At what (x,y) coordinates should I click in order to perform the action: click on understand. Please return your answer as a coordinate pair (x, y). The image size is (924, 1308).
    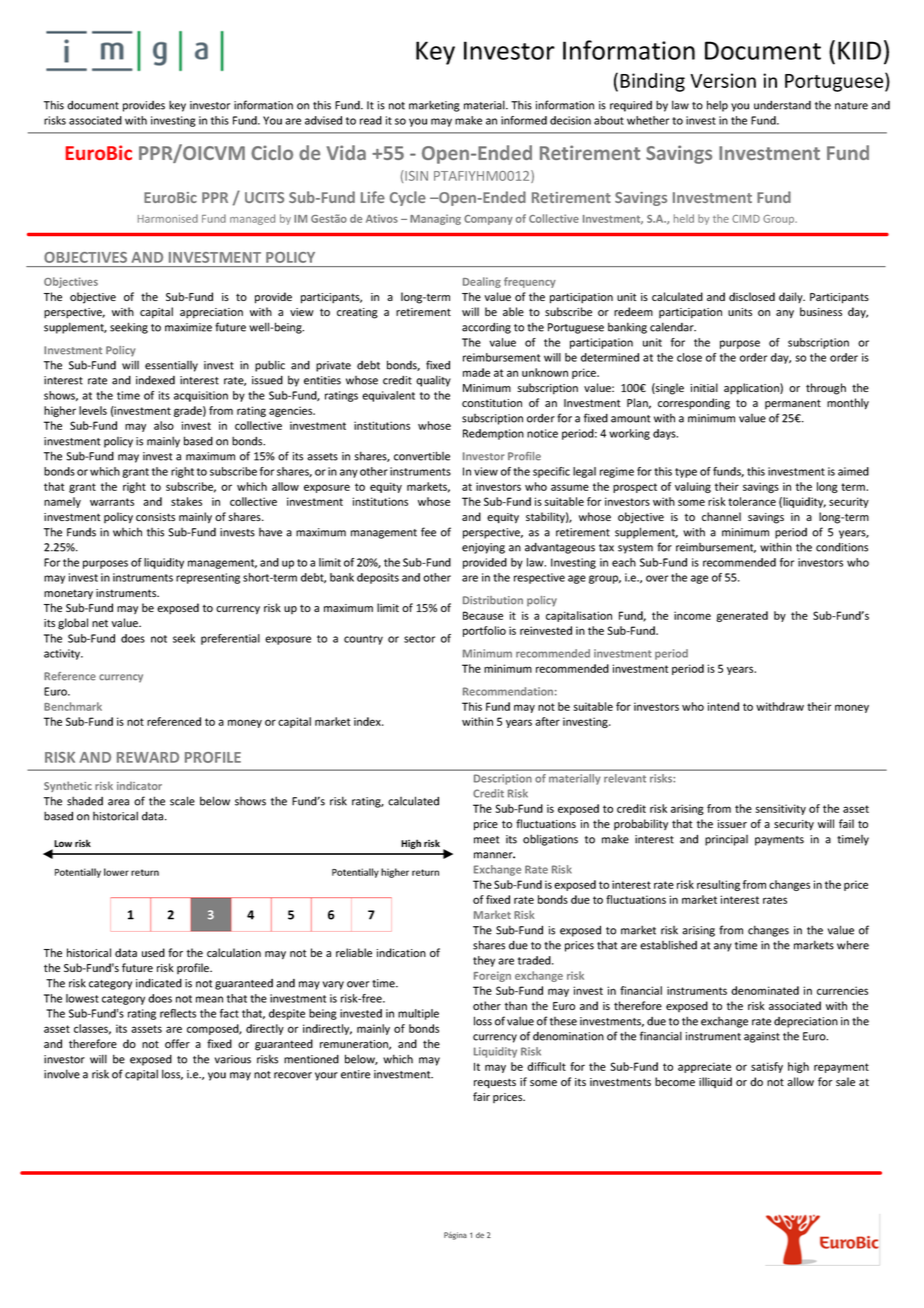
    Looking at the image, I should click on (782, 105).
